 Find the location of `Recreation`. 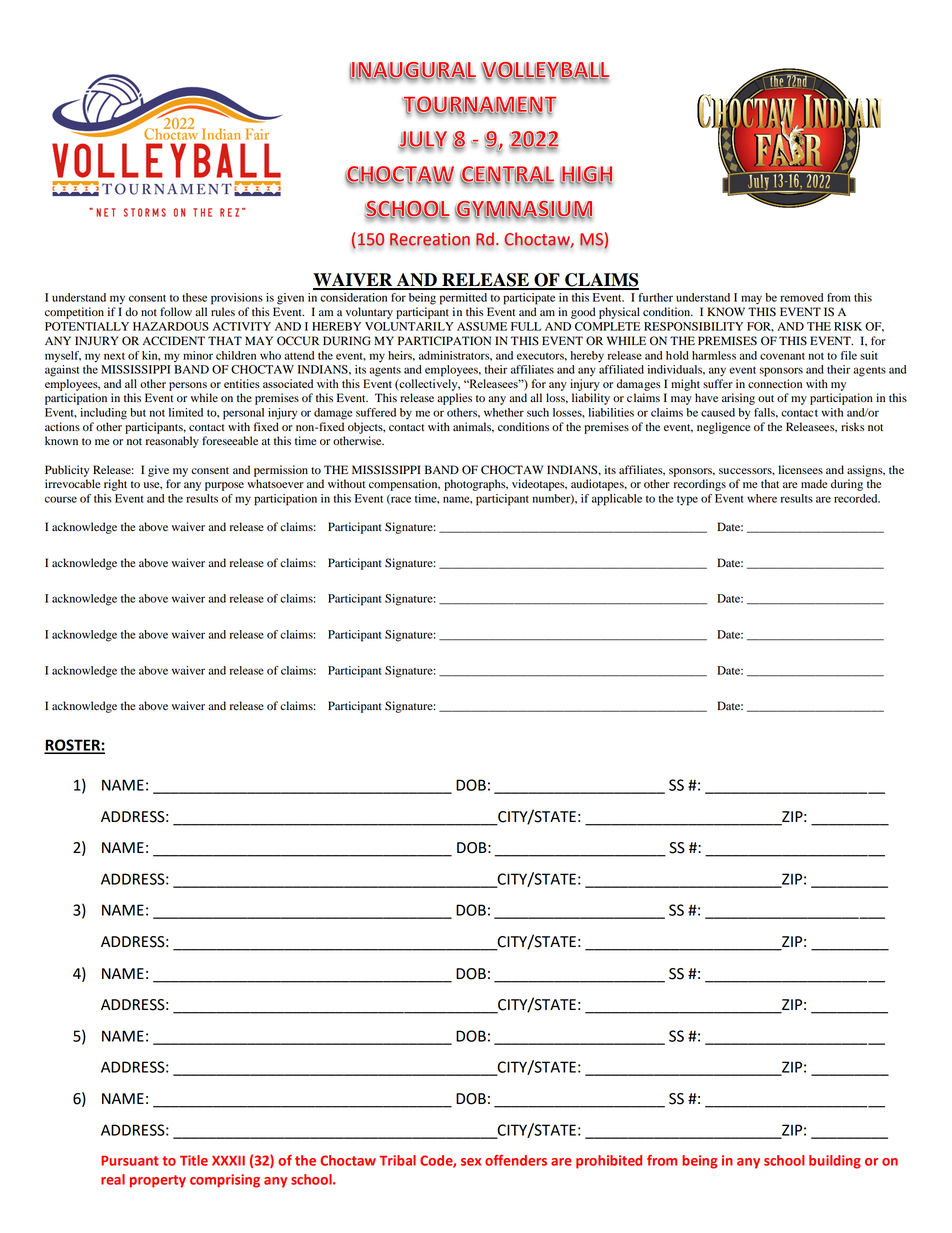

Recreation is located at coordinates (430, 240).
